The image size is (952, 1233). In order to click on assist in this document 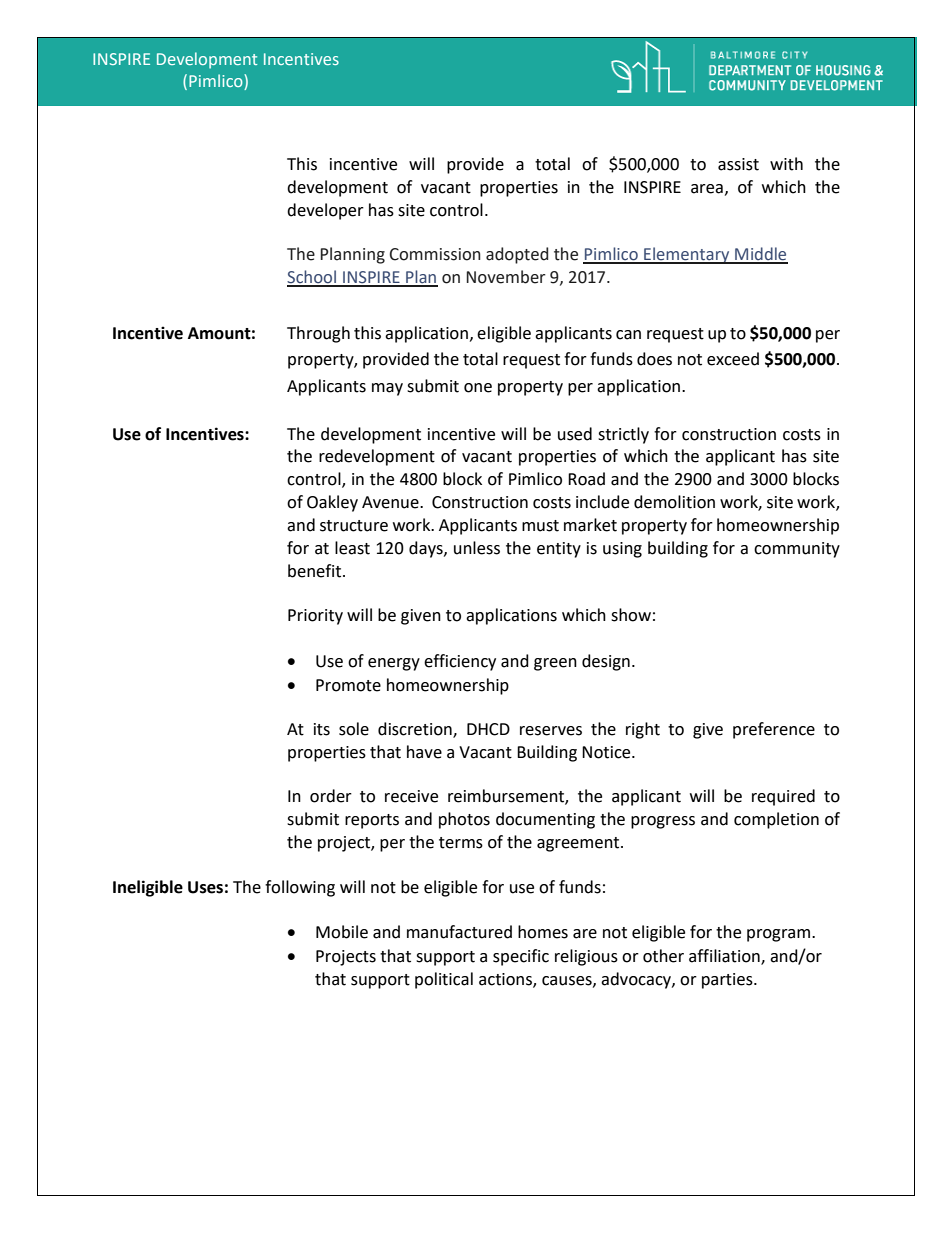, I will do `click(738, 164)`.
